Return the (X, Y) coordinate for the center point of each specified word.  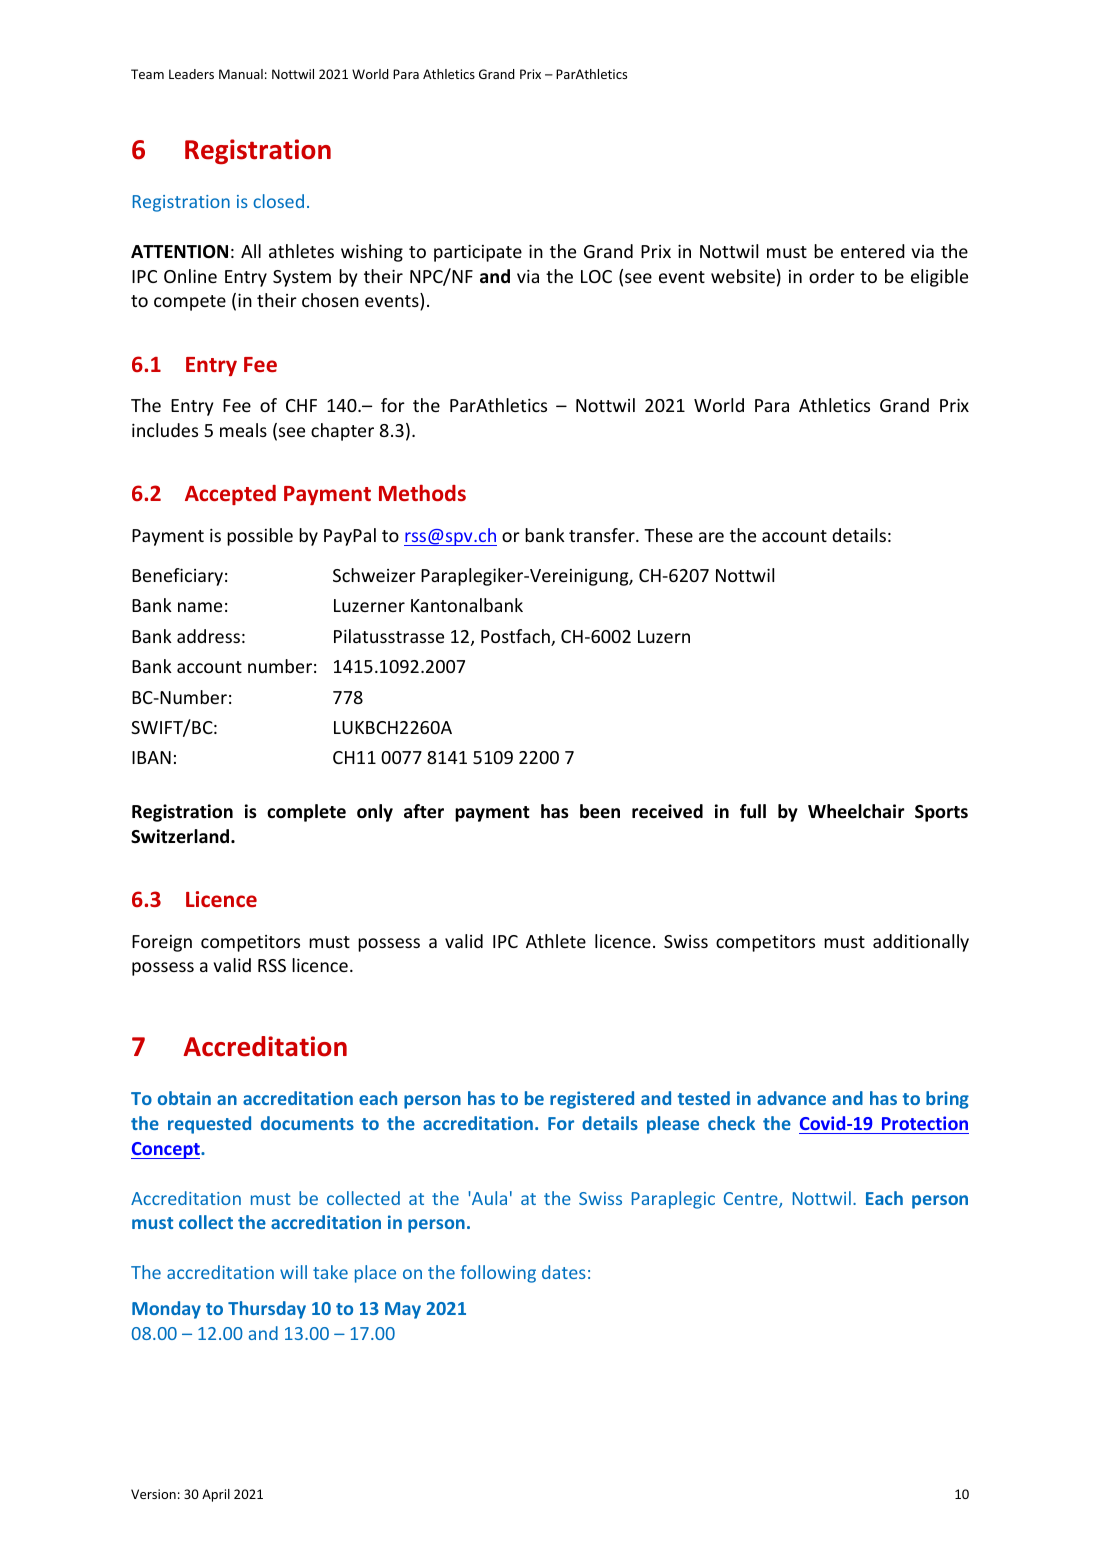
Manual (241, 74)
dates (564, 1272)
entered (873, 251)
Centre (752, 1200)
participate (478, 253)
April (216, 1495)
